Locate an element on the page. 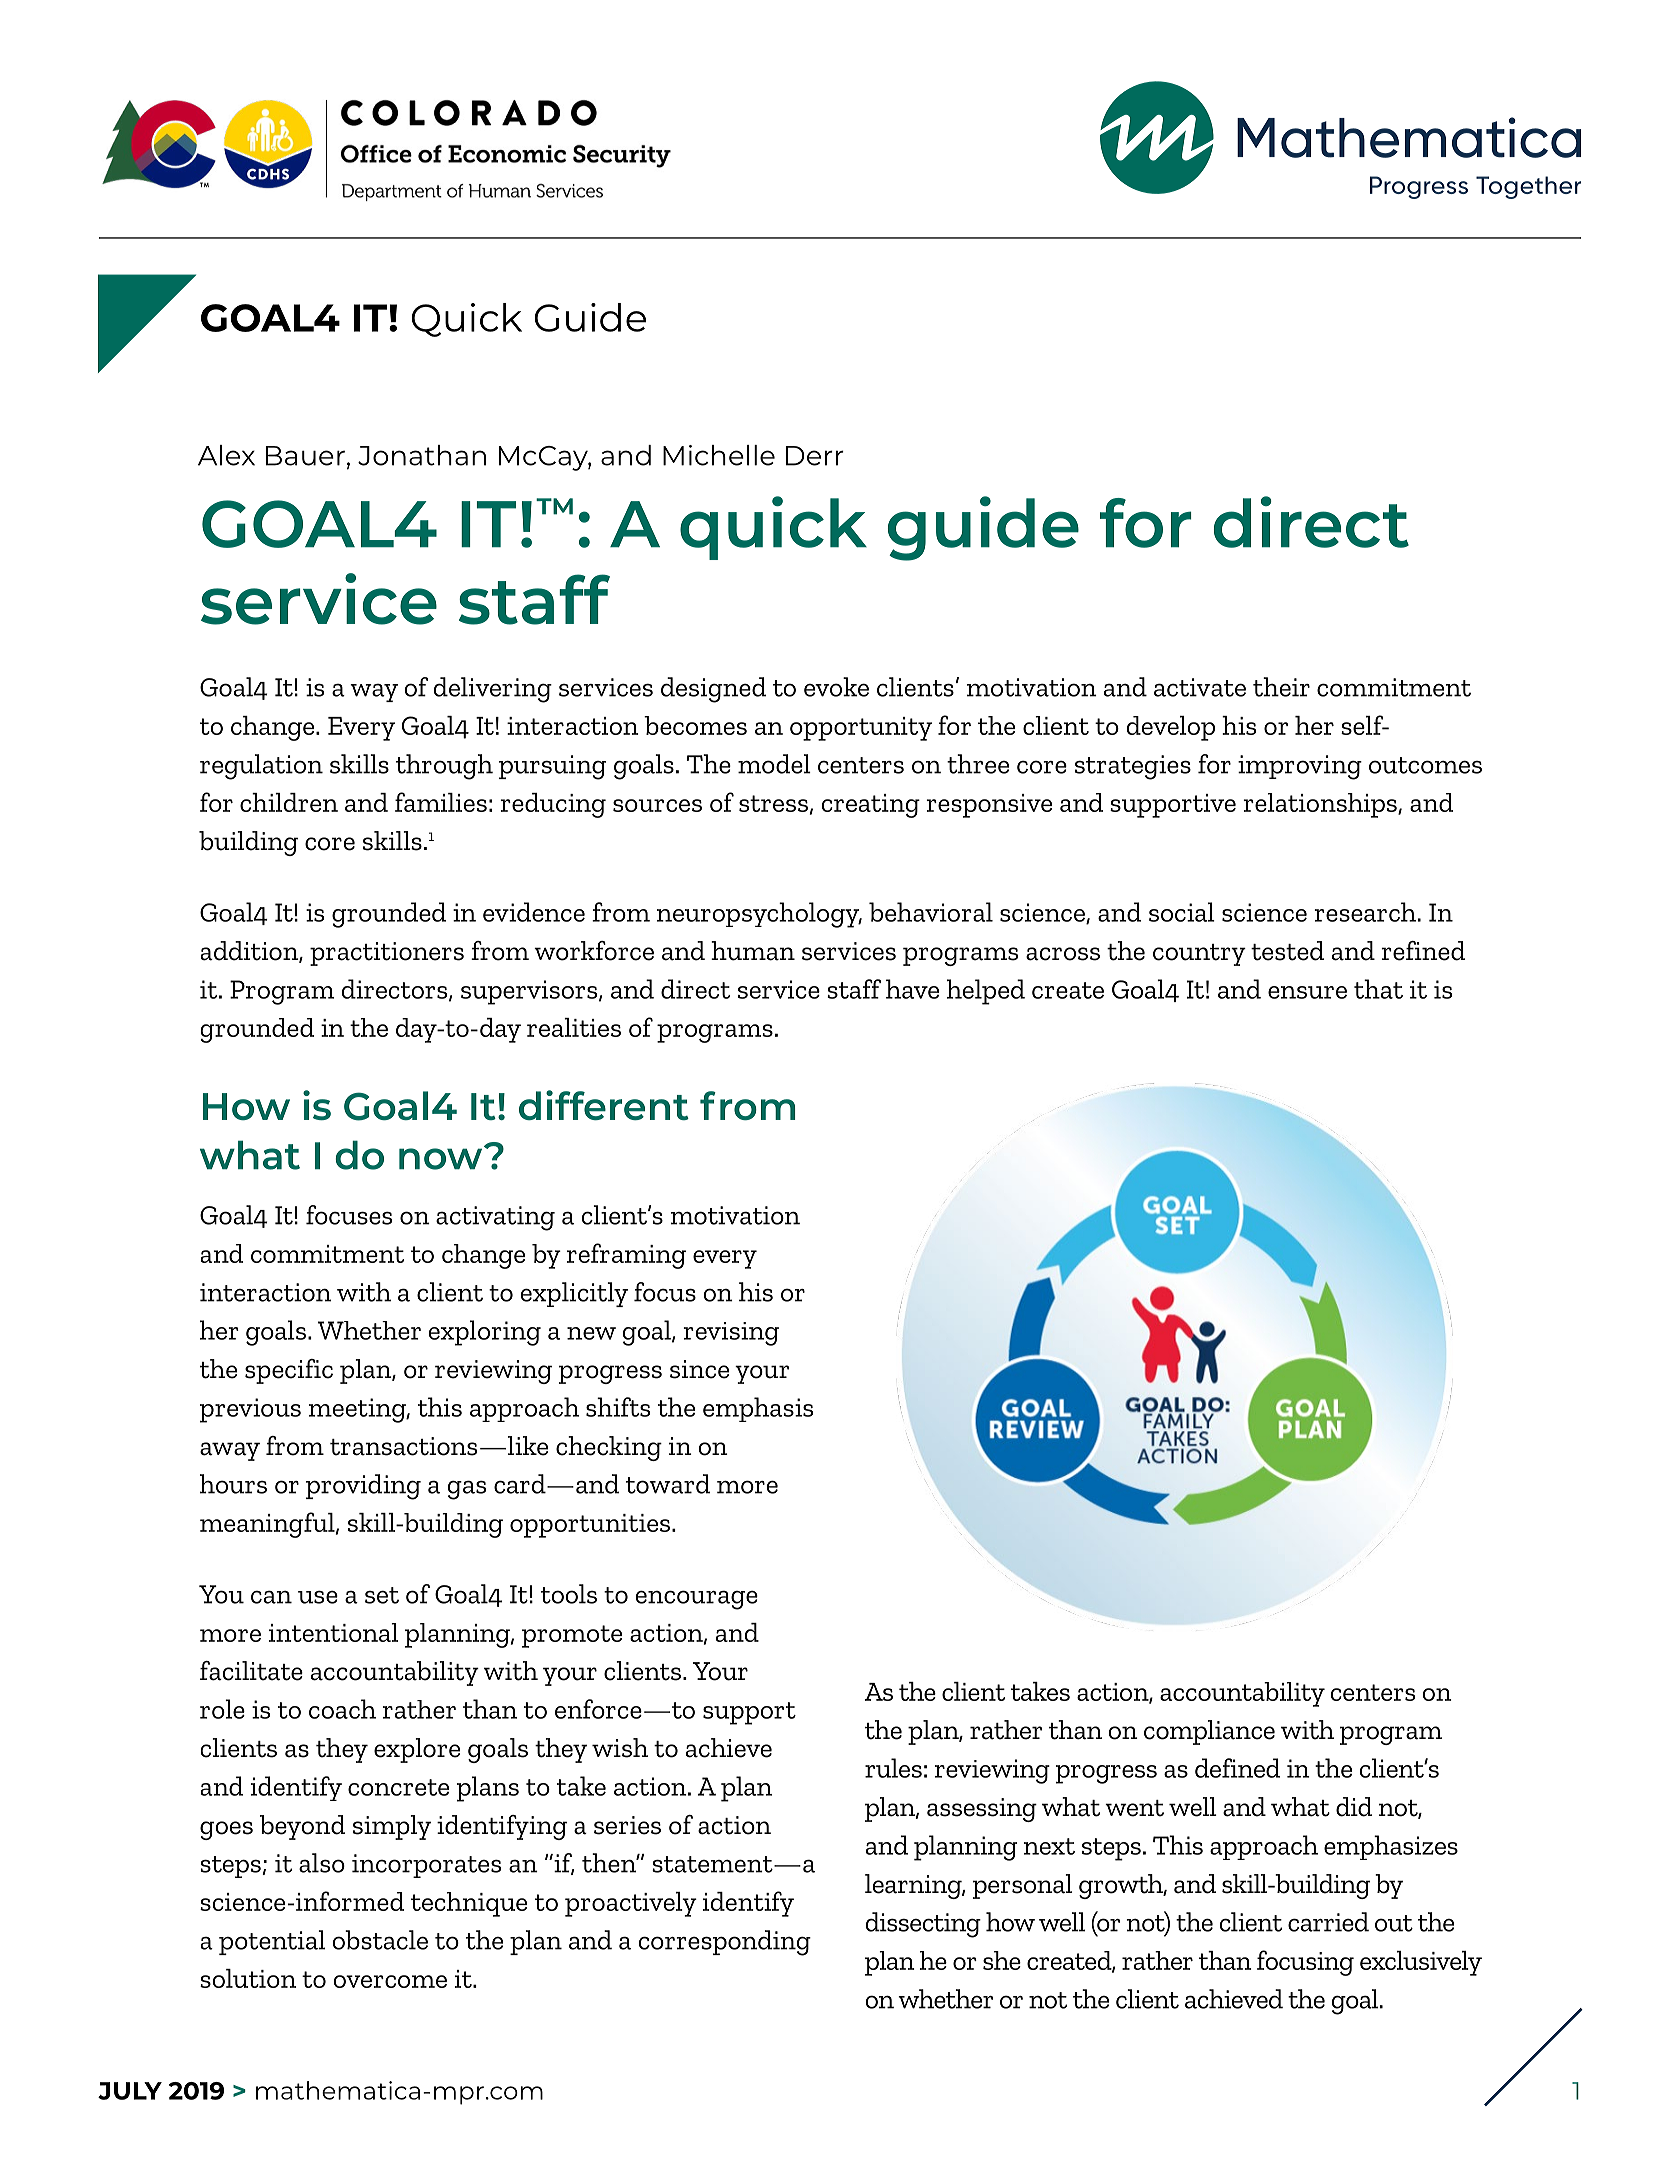 Image resolution: width=1680 pixels, height=2175 pixels. facilitate is located at coordinates (251, 1671).
